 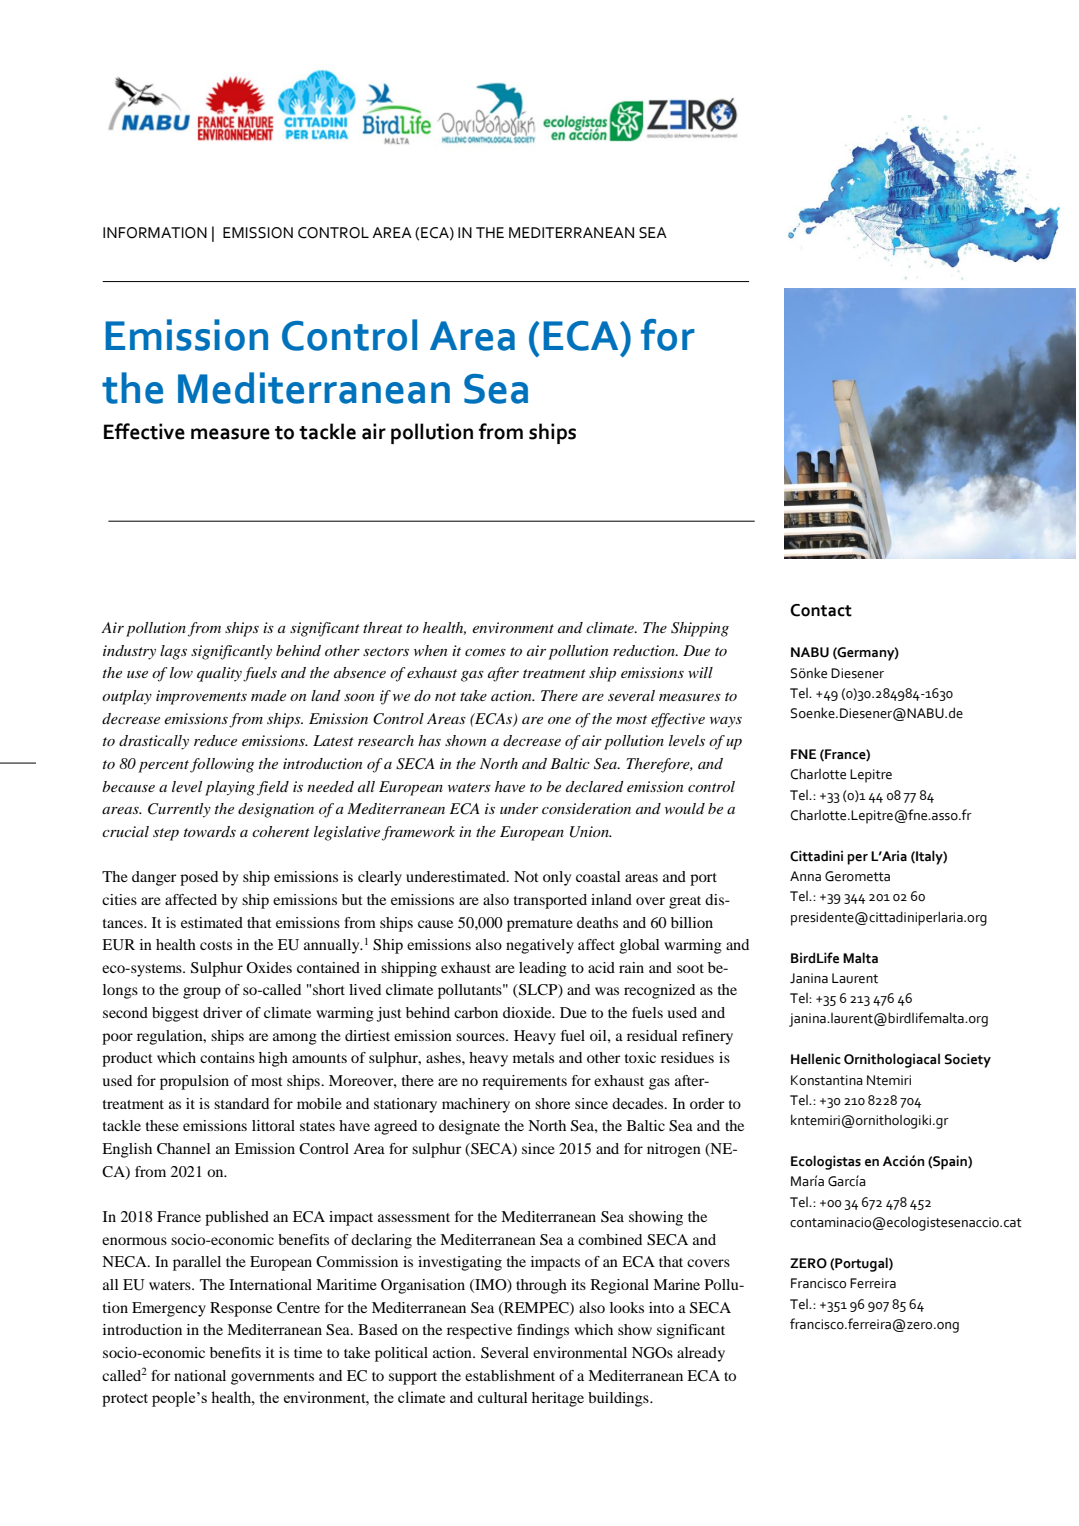 What do you see at coordinates (701, 1354) in the page?
I see `already` at bounding box center [701, 1354].
